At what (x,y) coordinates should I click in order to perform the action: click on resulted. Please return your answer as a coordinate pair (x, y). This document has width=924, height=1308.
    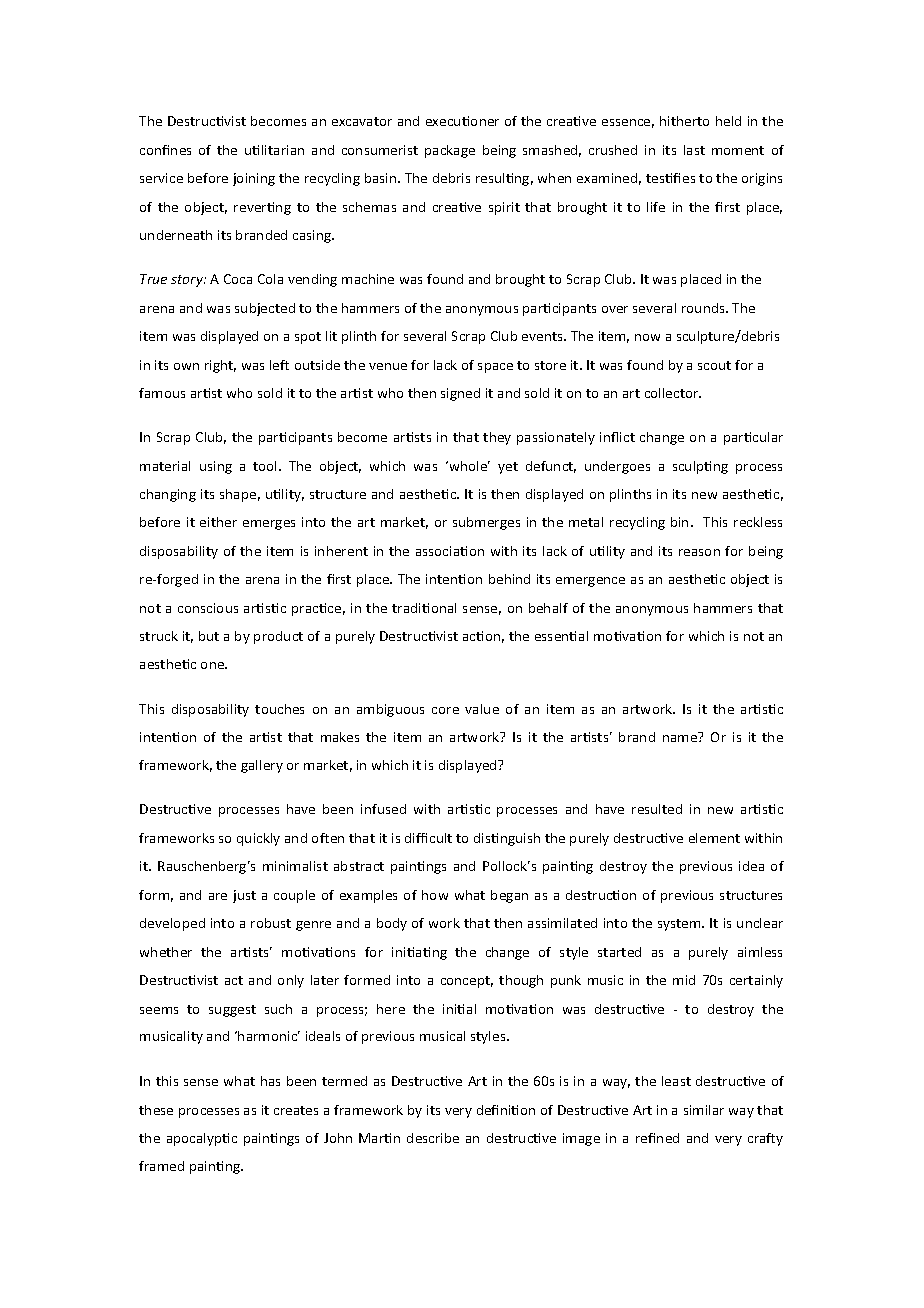
    Looking at the image, I should click on (657, 809).
